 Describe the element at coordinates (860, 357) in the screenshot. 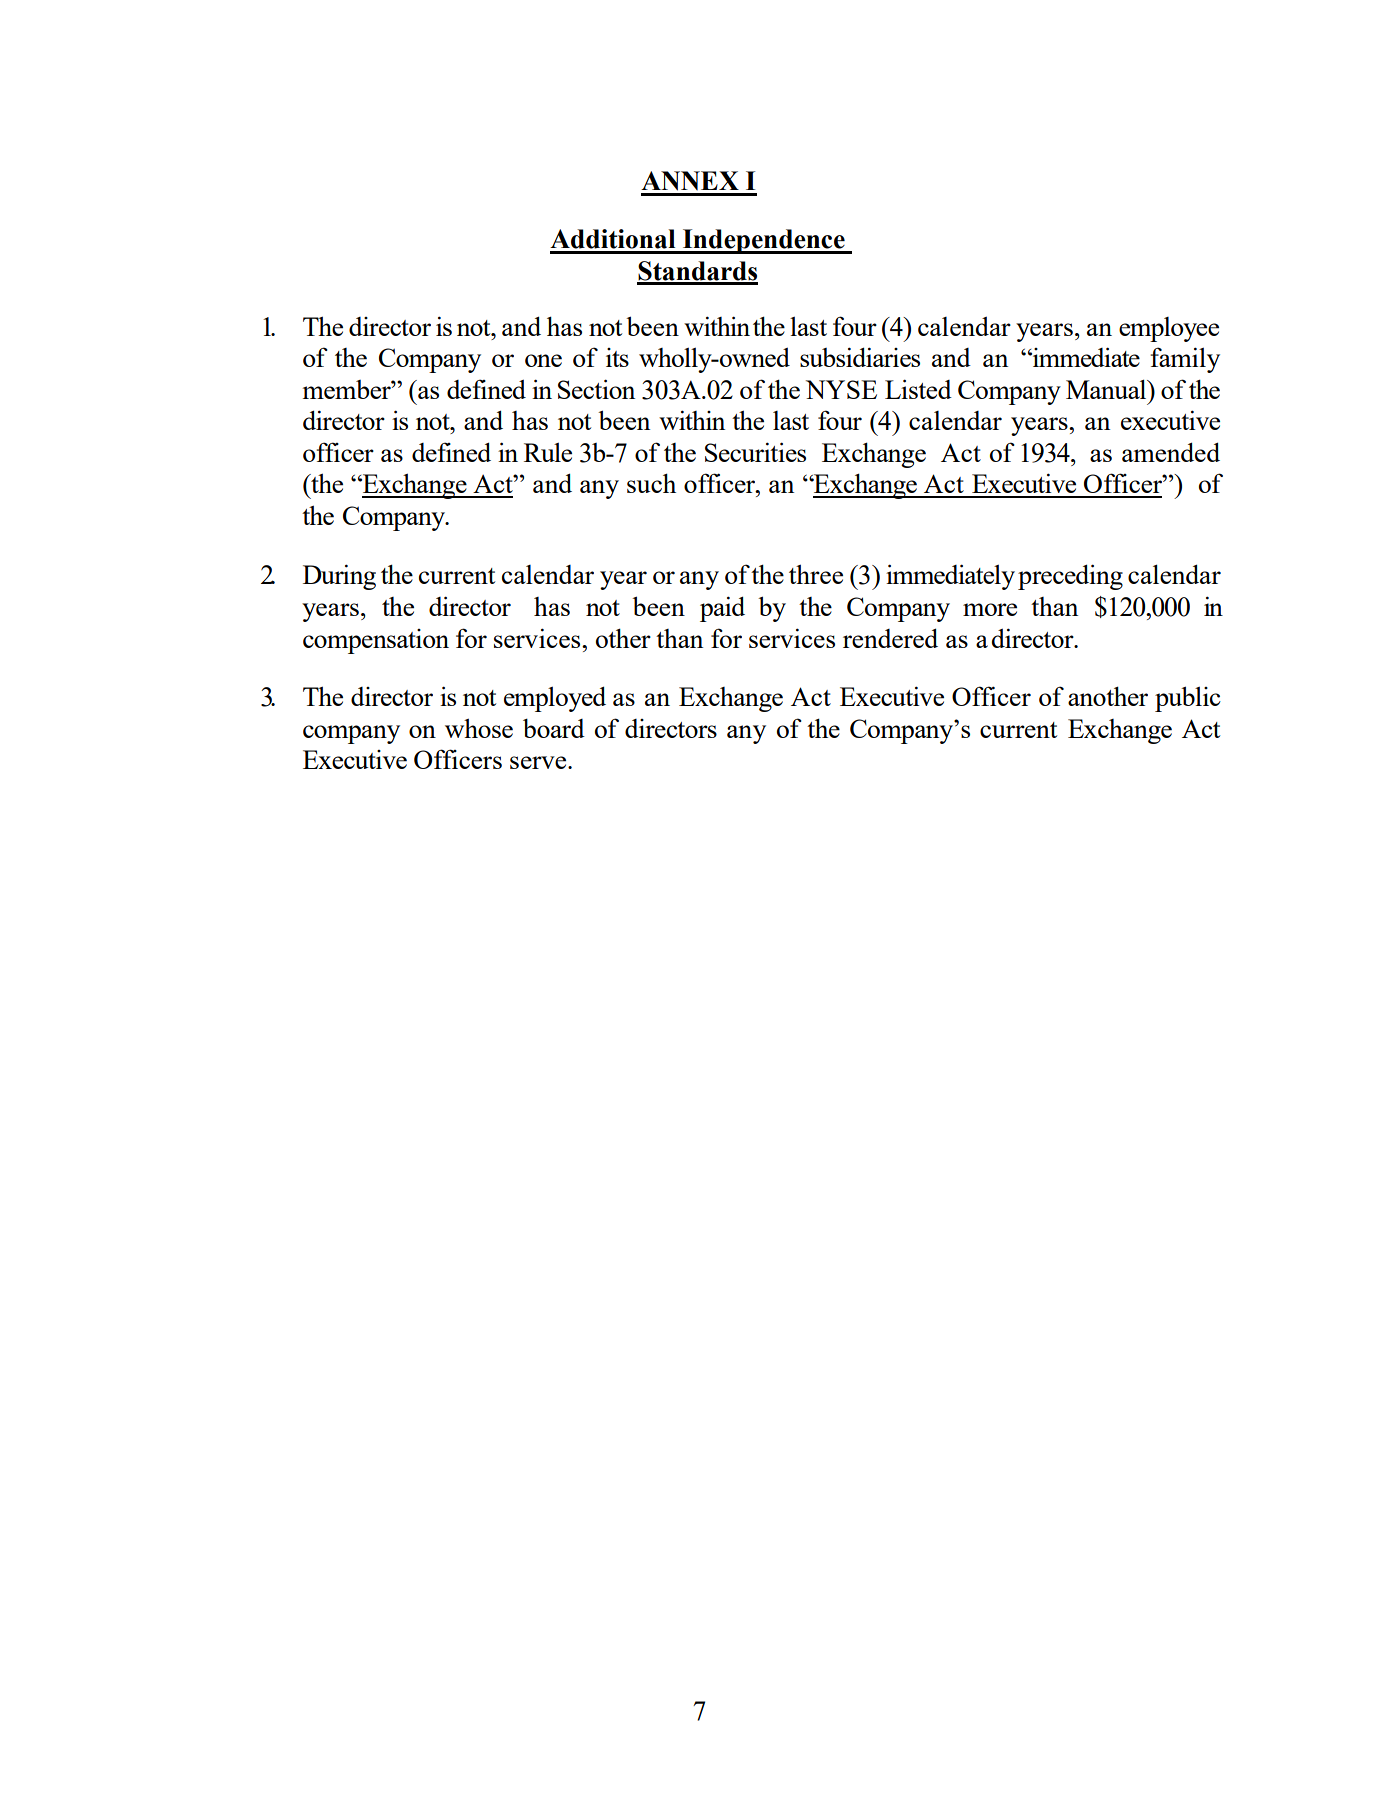

I see `subsidiaries` at that location.
